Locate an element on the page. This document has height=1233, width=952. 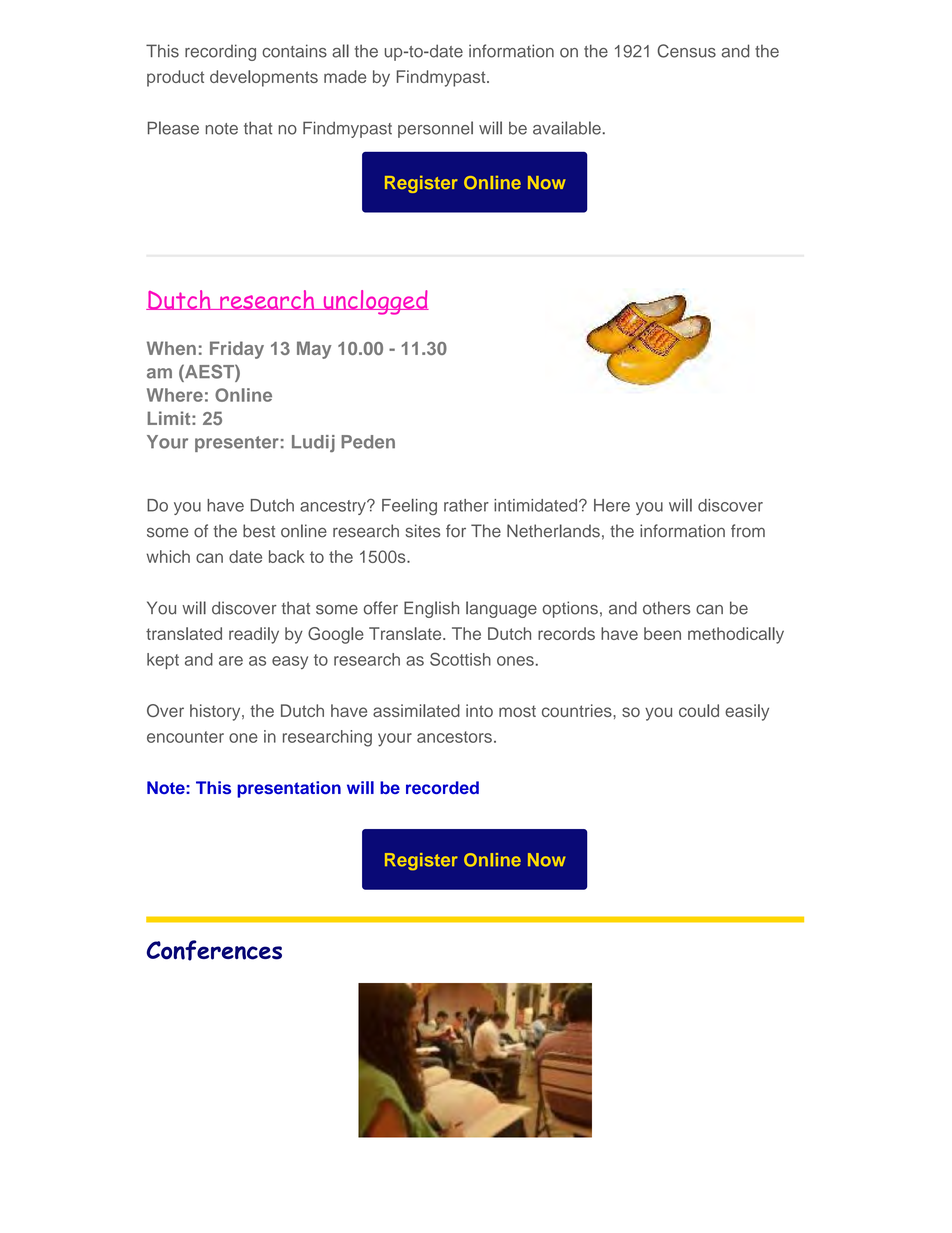
from is located at coordinates (748, 531).
